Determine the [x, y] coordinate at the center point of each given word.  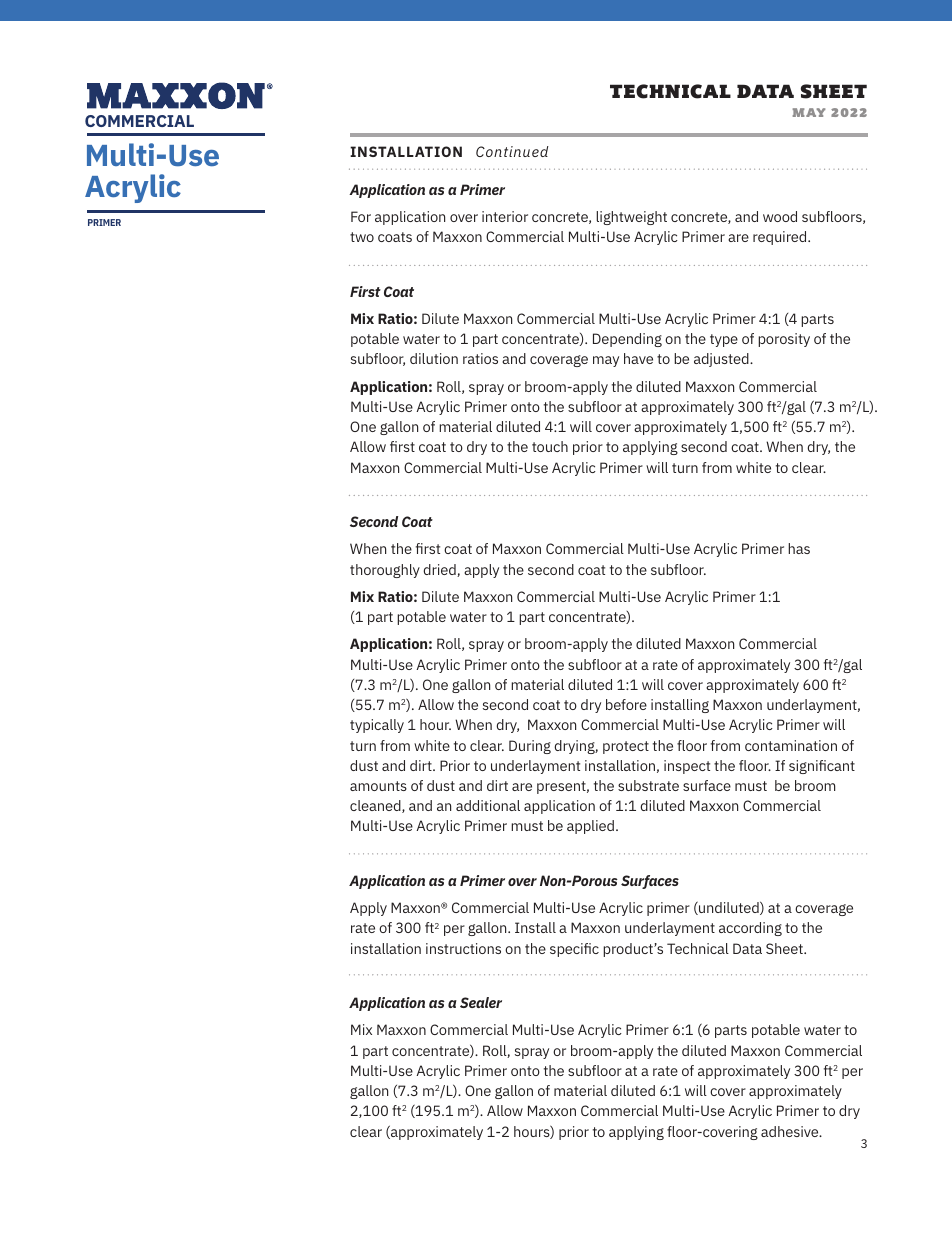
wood [780, 216]
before [626, 704]
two [362, 237]
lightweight [631, 218]
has [799, 548]
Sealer [481, 1002]
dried [440, 570]
